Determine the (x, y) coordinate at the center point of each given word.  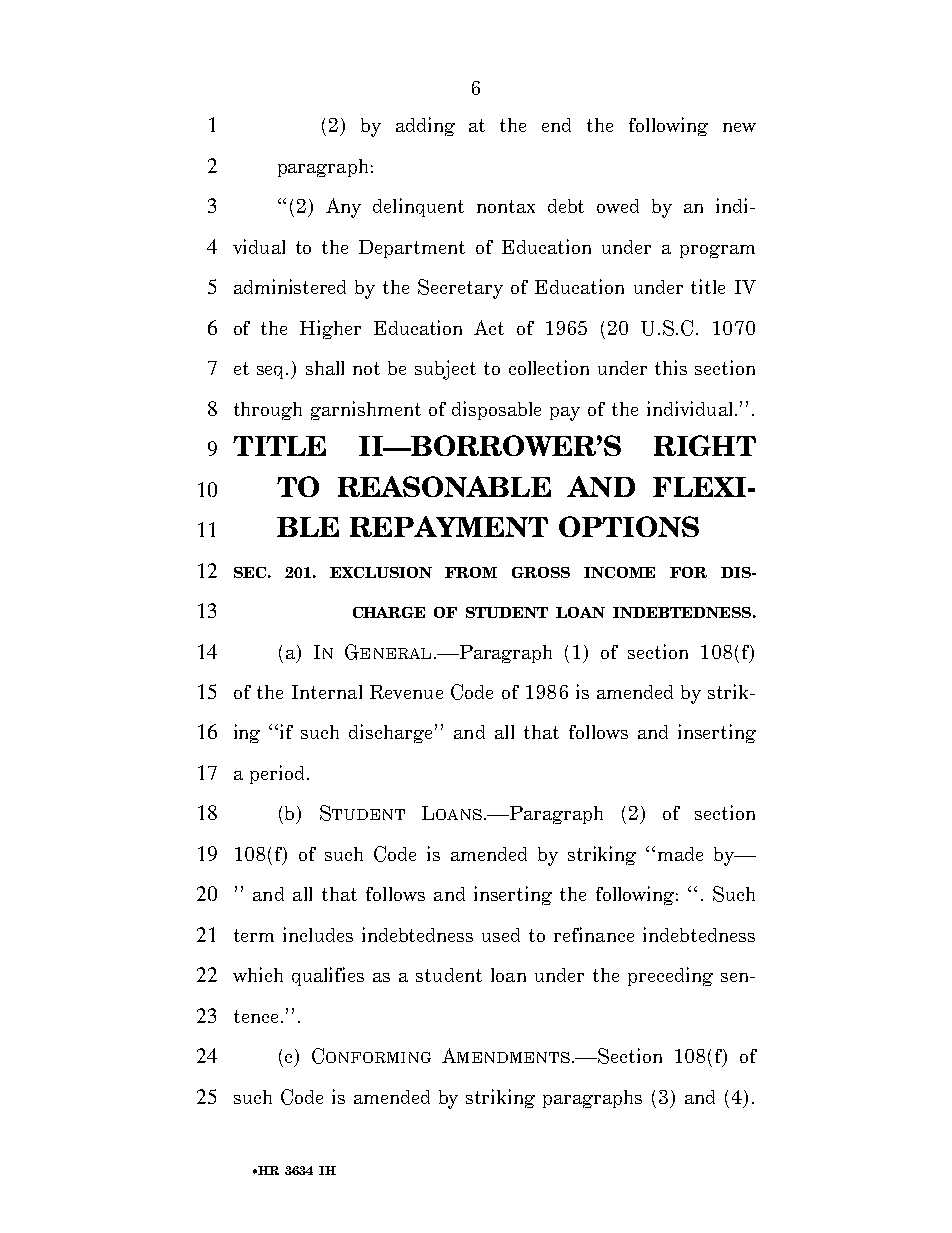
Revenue (406, 692)
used (501, 935)
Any (343, 208)
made (680, 854)
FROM (471, 572)
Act (489, 327)
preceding (670, 976)
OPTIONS (629, 526)
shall (325, 368)
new (739, 127)
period (277, 774)
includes (318, 934)
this (671, 367)
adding (425, 126)
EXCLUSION (381, 572)
